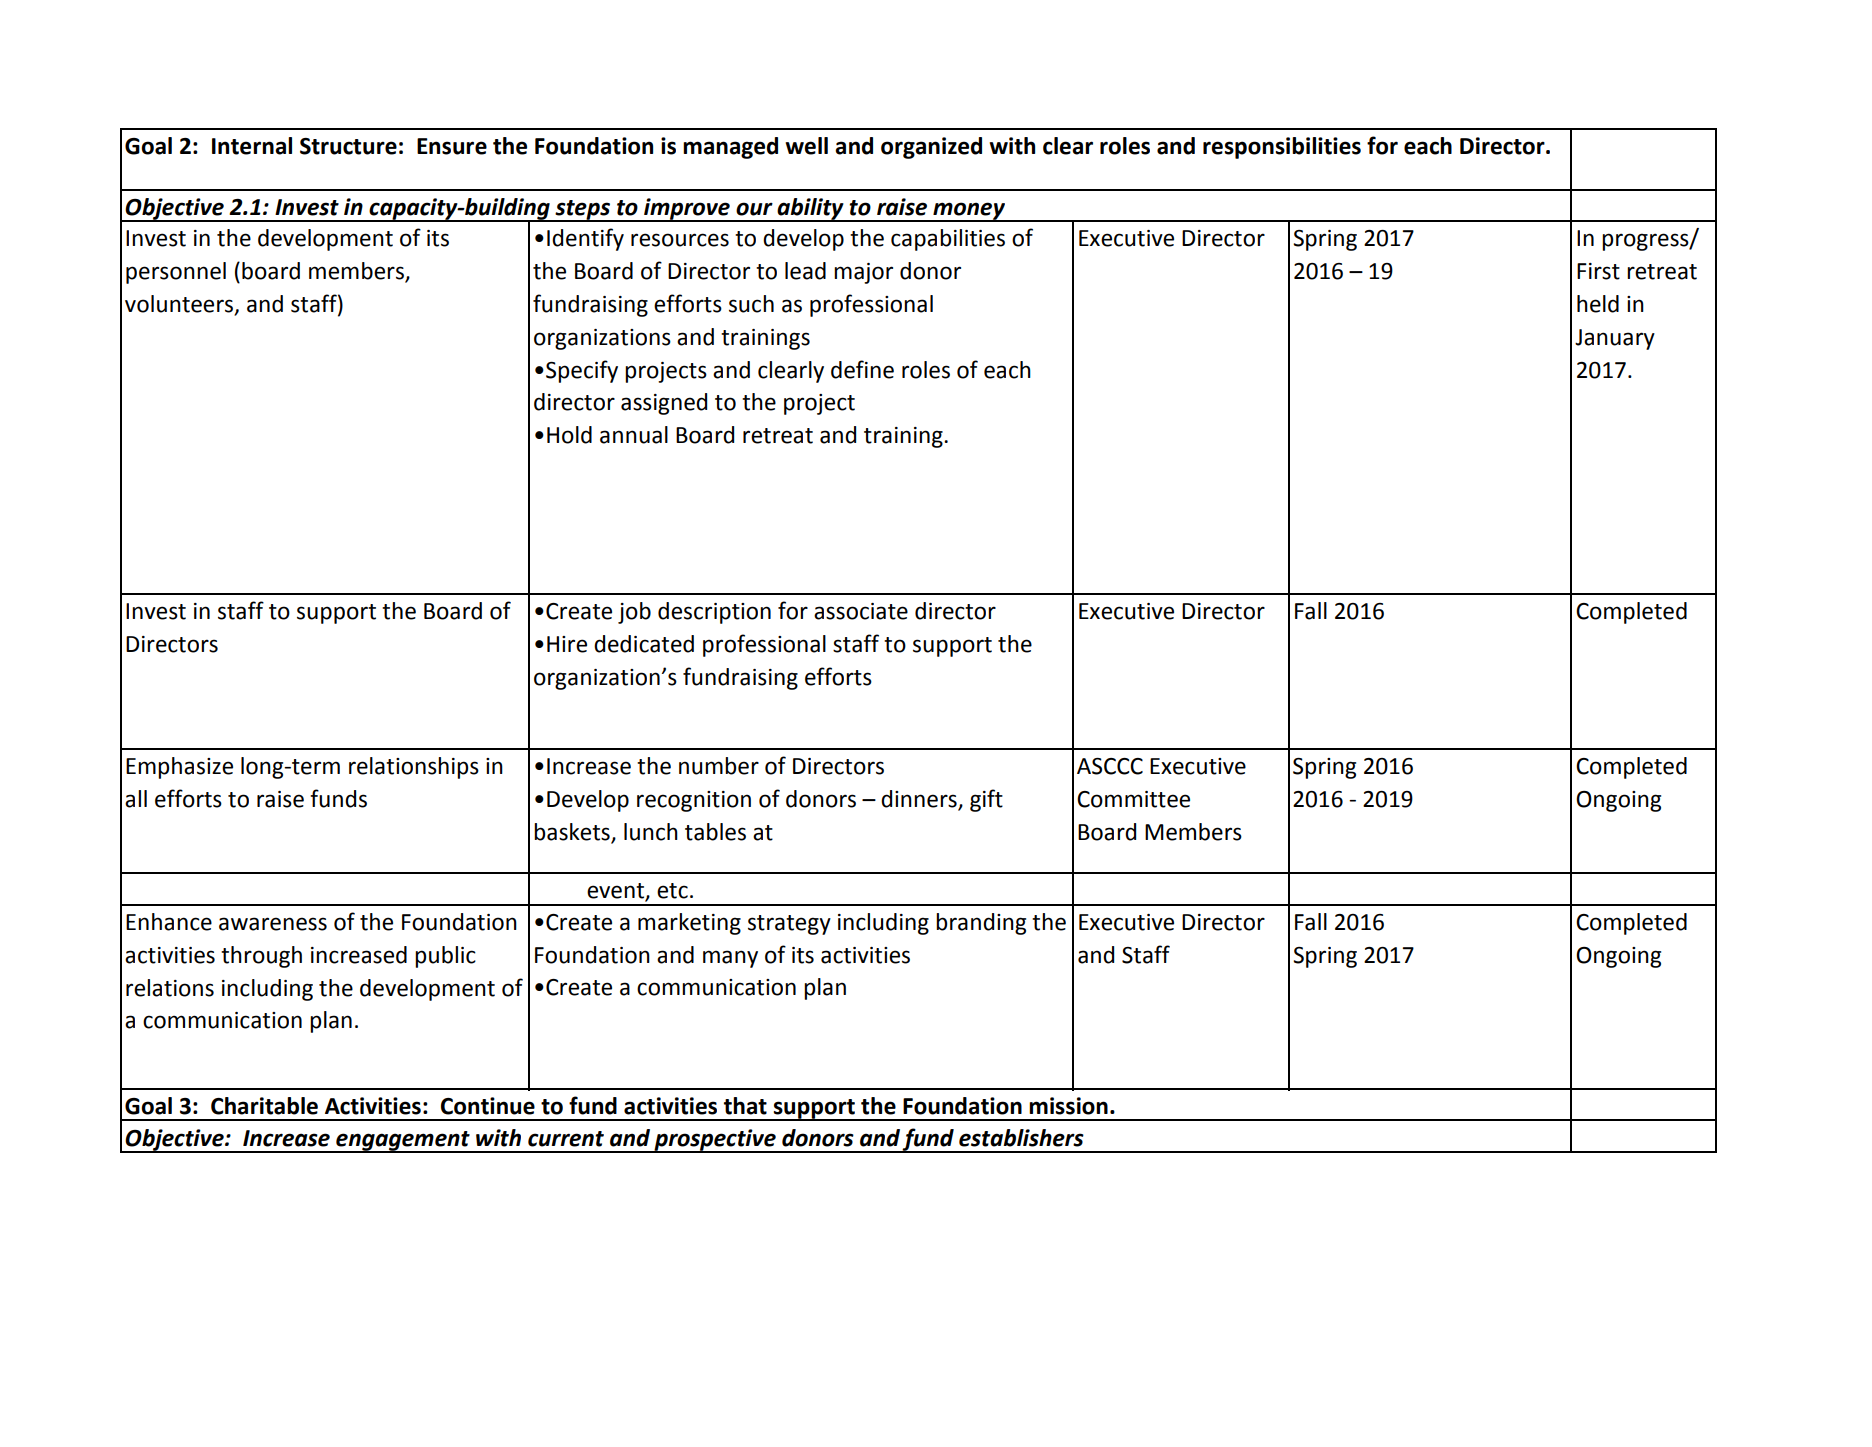 The width and height of the image is (1872, 1447). Describe the element at coordinates (861, 611) in the image. I see `associate` at that location.
